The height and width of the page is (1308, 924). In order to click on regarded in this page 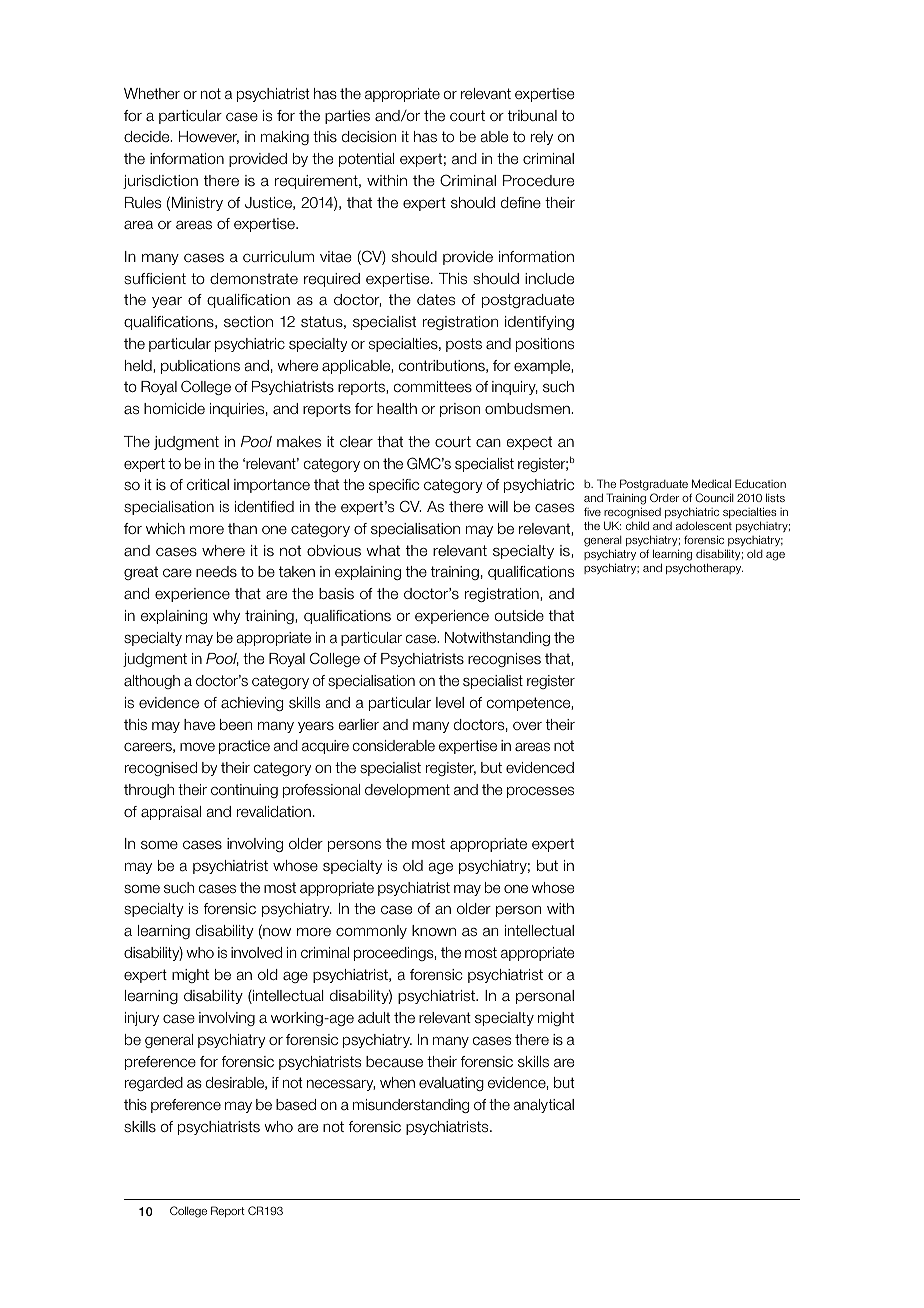, I will do `click(154, 1084)`.
